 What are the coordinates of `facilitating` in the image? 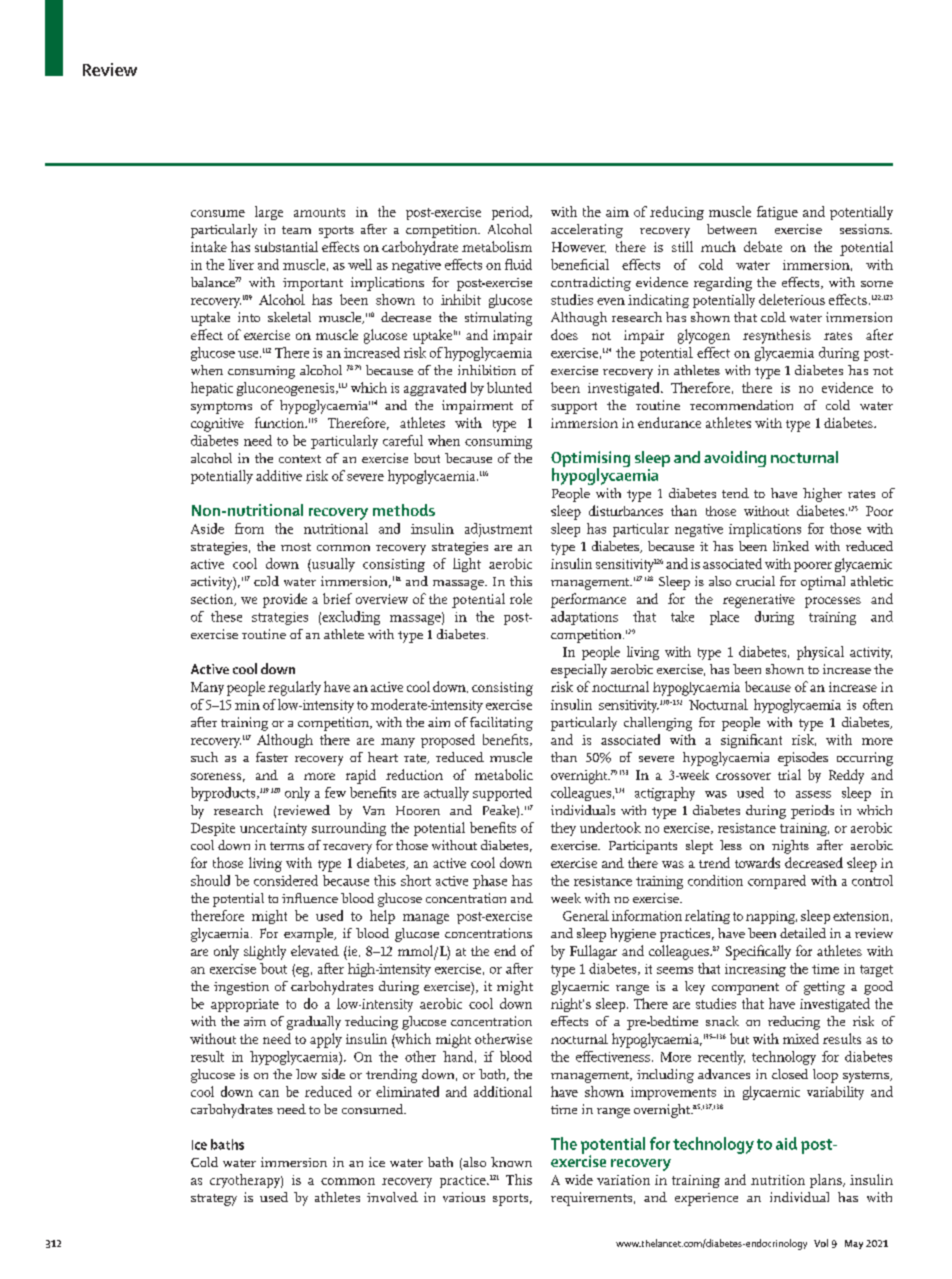 It's located at (501, 724).
